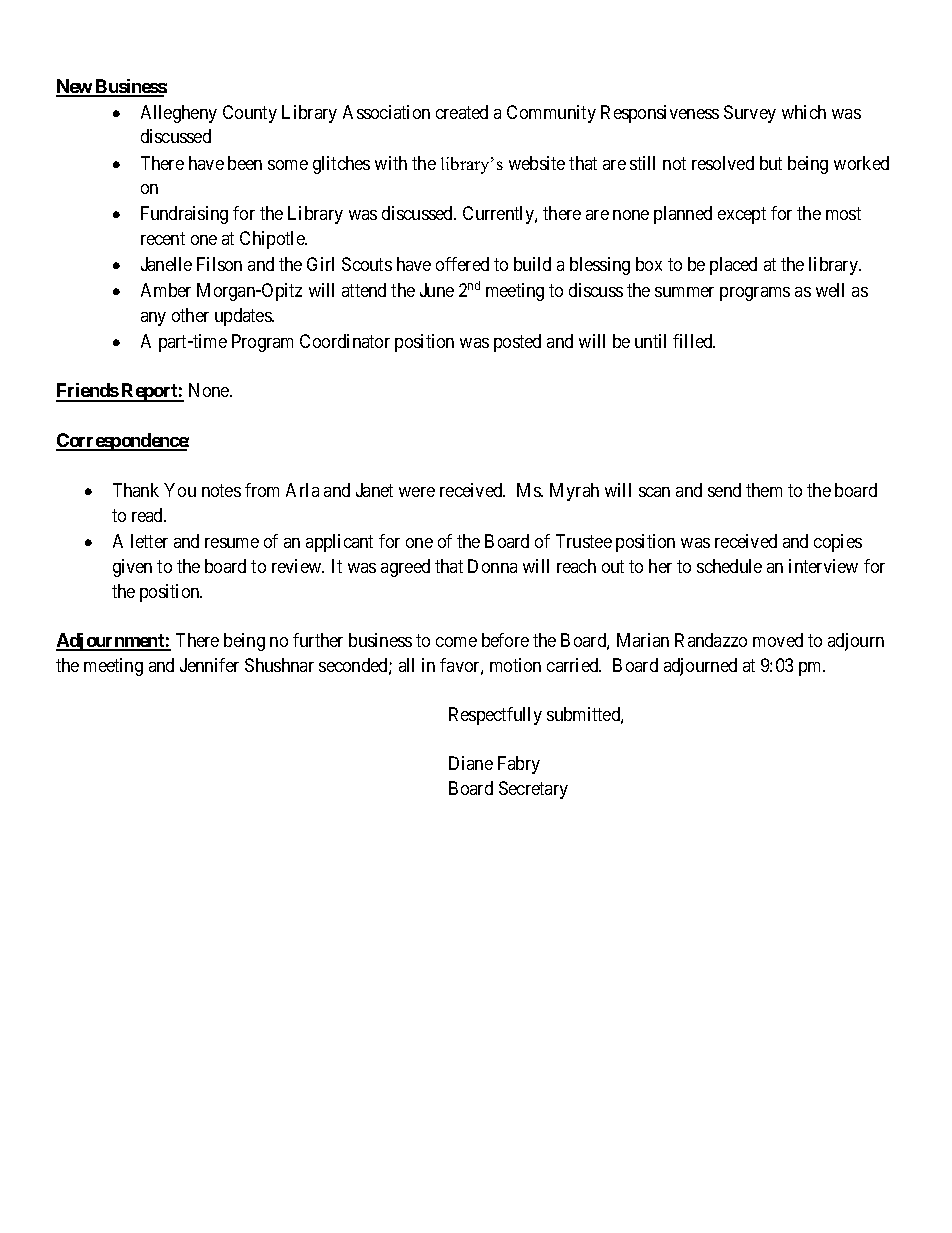 The width and height of the document is (952, 1233). What do you see at coordinates (750, 114) in the document?
I see `Survey` at bounding box center [750, 114].
